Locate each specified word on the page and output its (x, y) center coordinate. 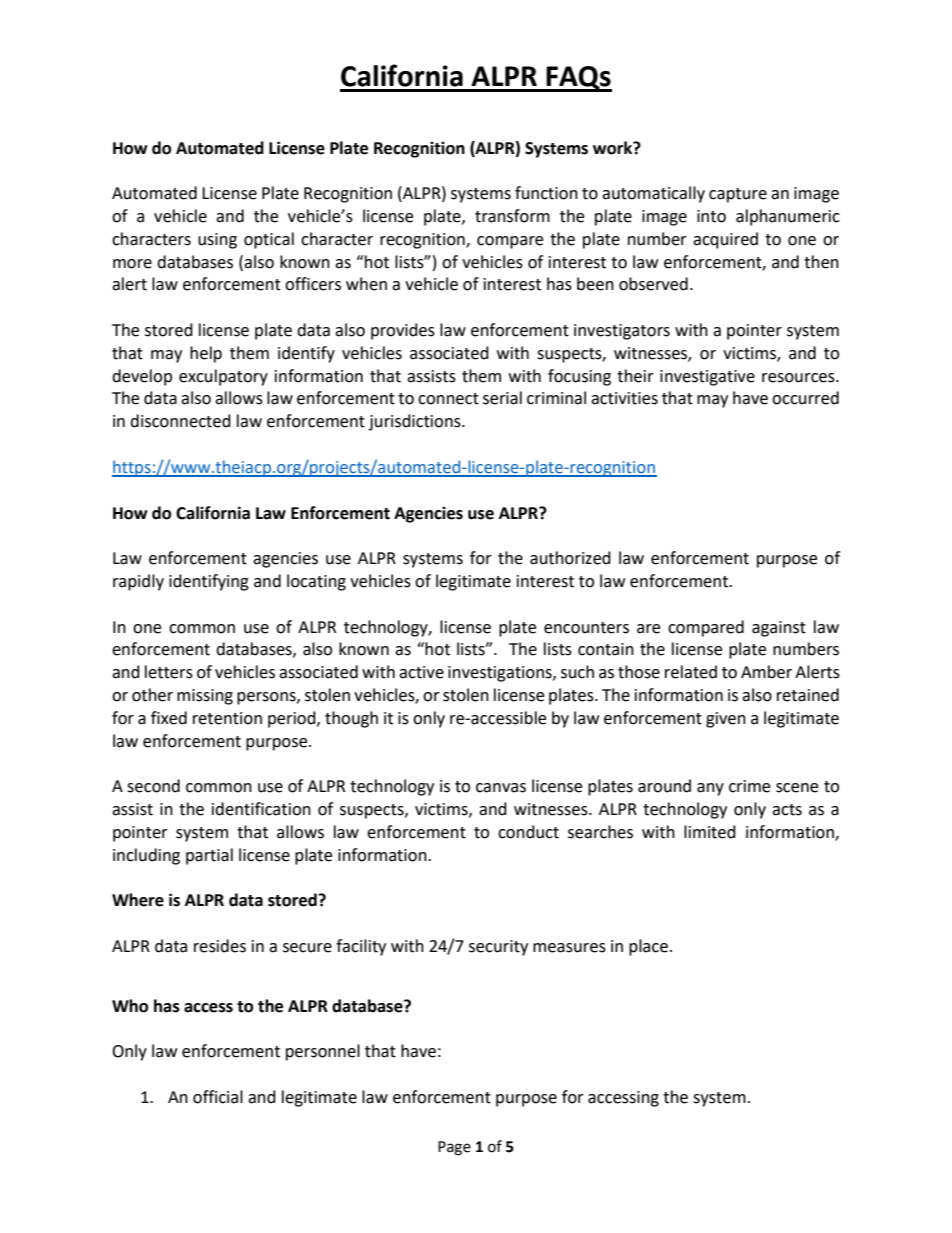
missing (205, 697)
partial (209, 856)
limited (710, 832)
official (218, 1097)
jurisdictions (416, 422)
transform (512, 216)
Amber (766, 672)
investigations (501, 674)
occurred (805, 398)
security (498, 948)
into (711, 216)
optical (269, 240)
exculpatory (223, 377)
